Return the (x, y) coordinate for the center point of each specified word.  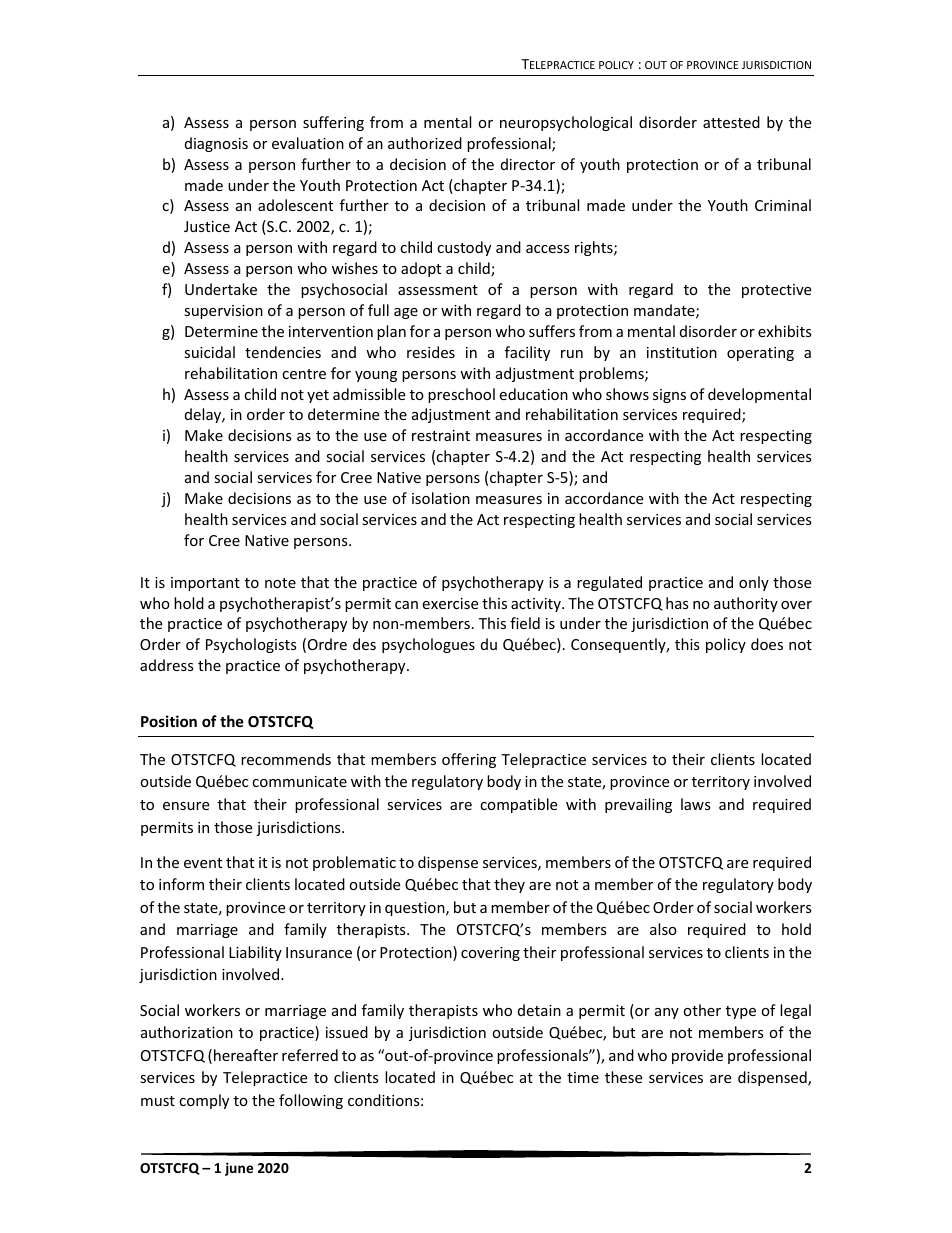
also (663, 929)
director (528, 164)
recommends (286, 759)
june (239, 1169)
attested (731, 122)
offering (469, 760)
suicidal (209, 352)
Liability (255, 953)
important (205, 584)
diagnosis (216, 144)
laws (696, 804)
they (509, 885)
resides (431, 352)
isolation (441, 498)
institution (682, 352)
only (754, 583)
